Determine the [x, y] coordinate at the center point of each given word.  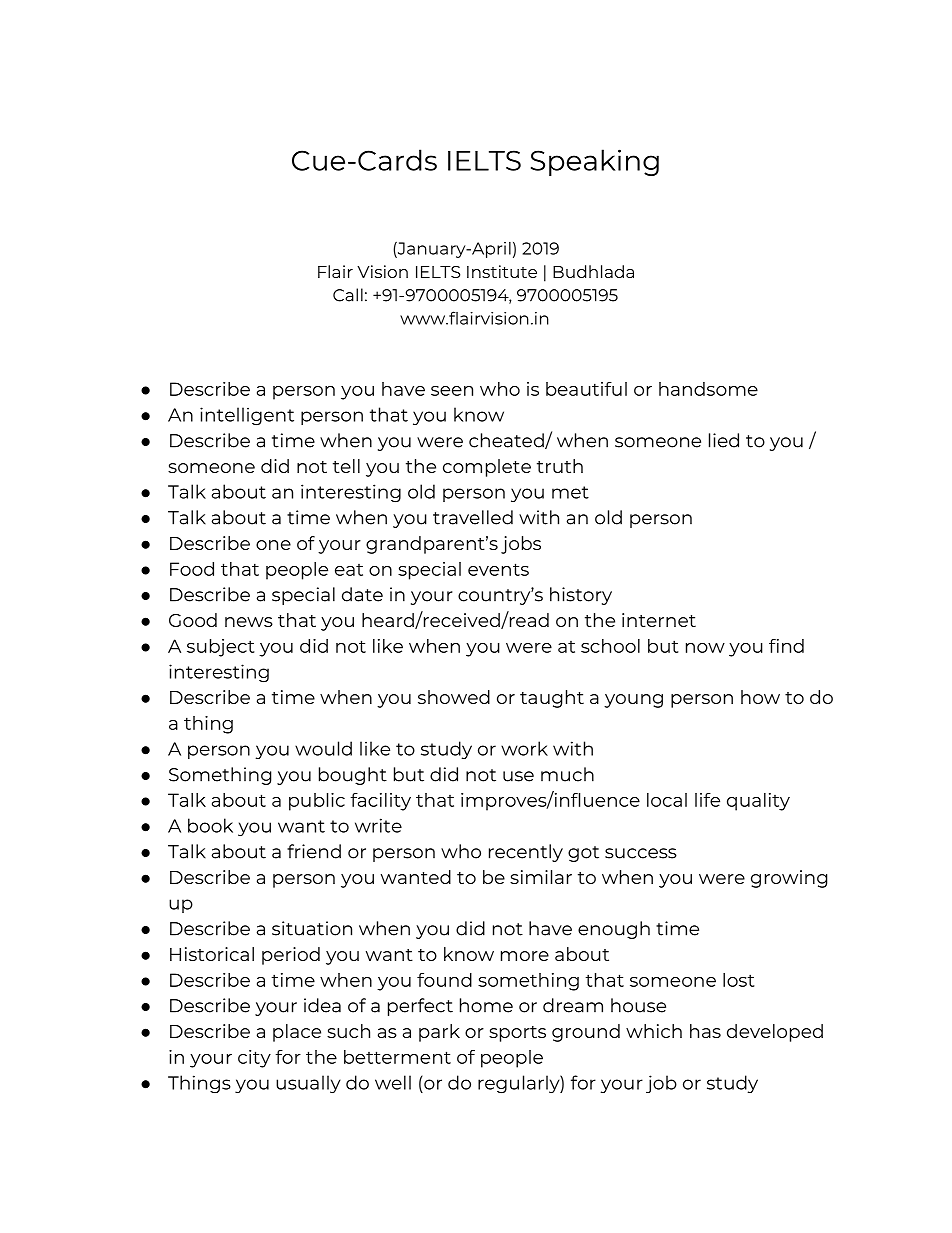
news [249, 622]
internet [659, 620]
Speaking [595, 162]
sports [517, 1034]
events [498, 569]
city [254, 1059]
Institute [502, 271]
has [705, 1031]
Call [348, 295]
